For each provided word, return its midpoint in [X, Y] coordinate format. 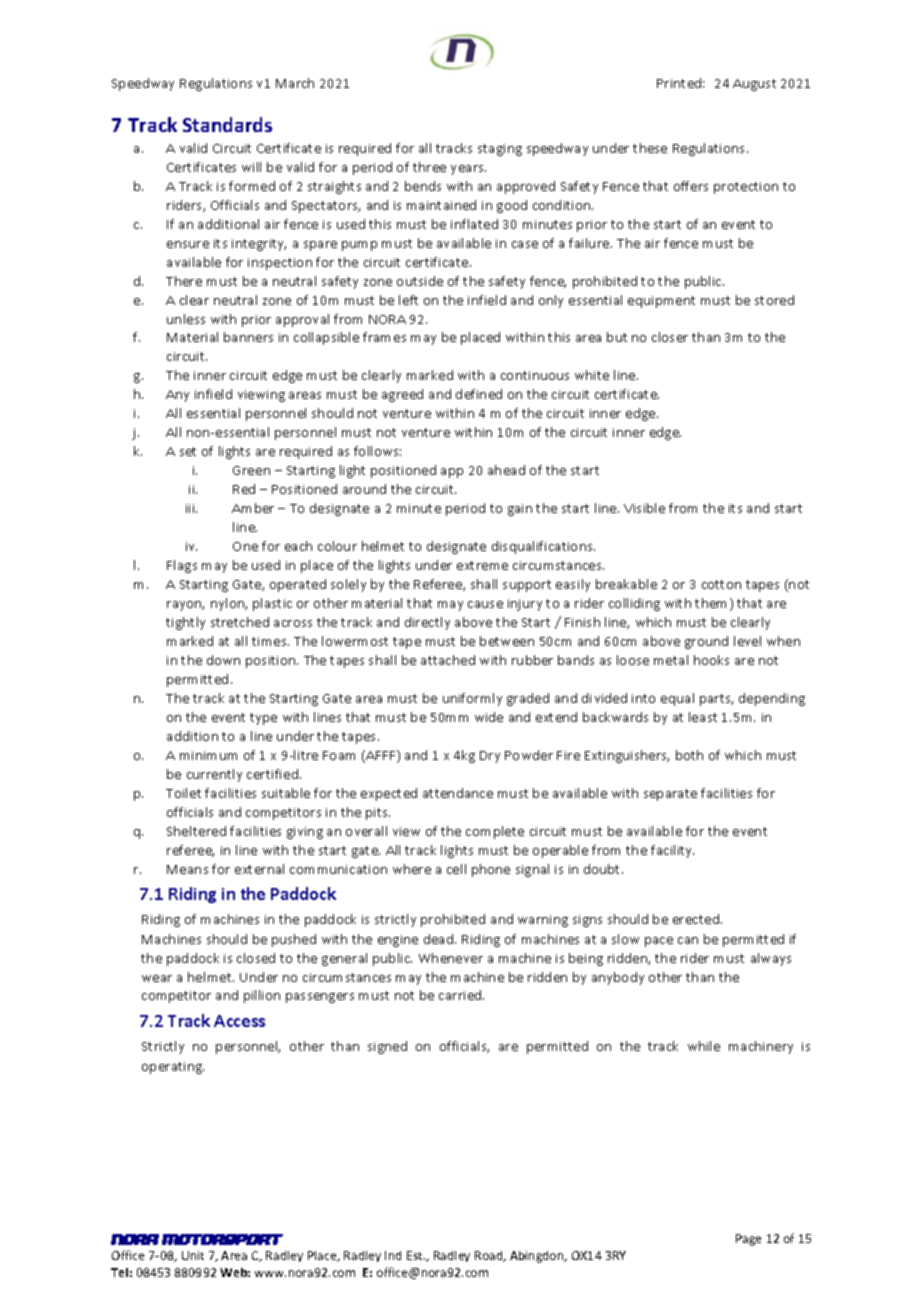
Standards [227, 124]
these [650, 148]
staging [500, 150]
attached [448, 660]
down [223, 660]
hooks [711, 660]
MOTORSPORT [222, 1239]
